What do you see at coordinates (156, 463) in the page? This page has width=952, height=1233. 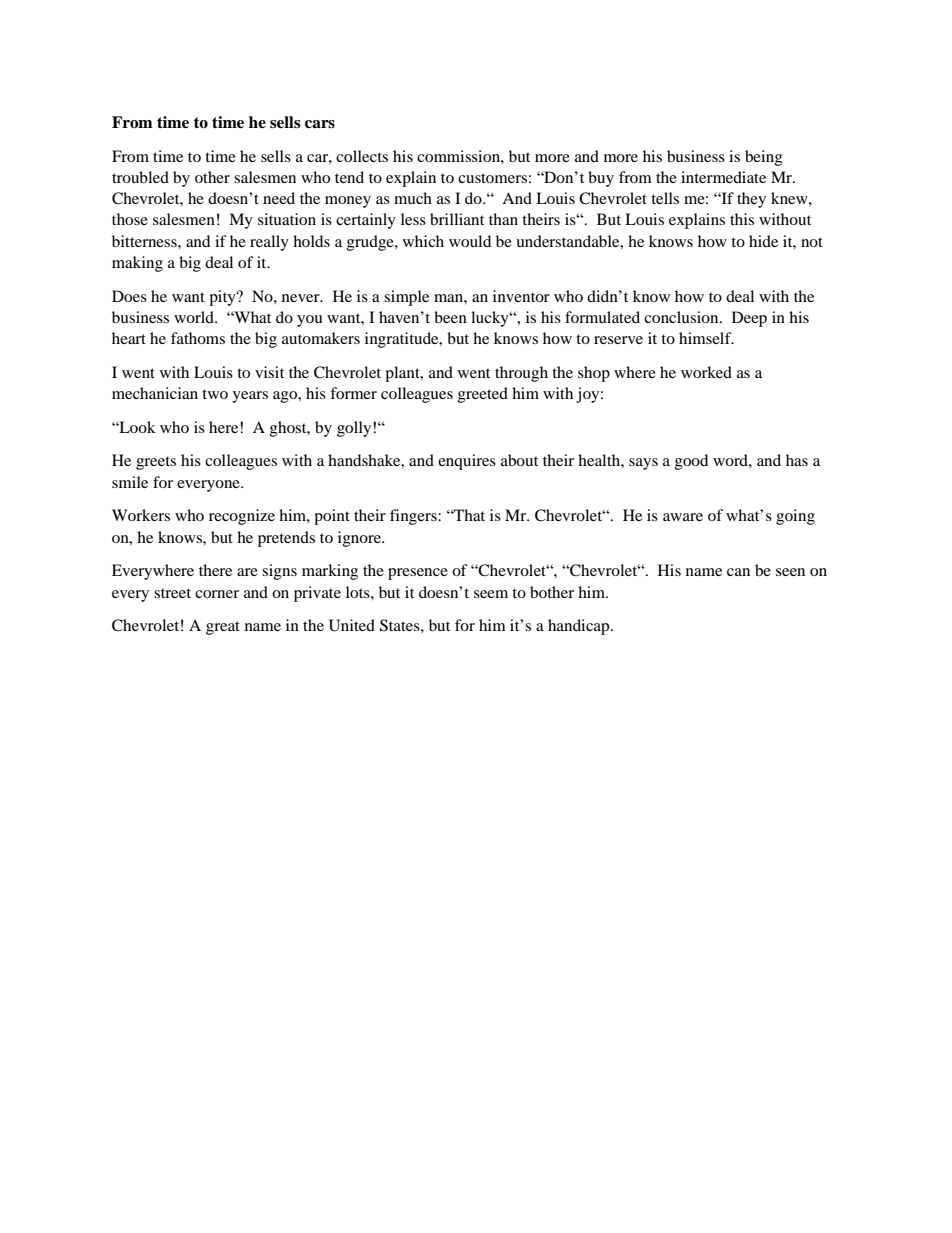 I see `greets` at bounding box center [156, 463].
